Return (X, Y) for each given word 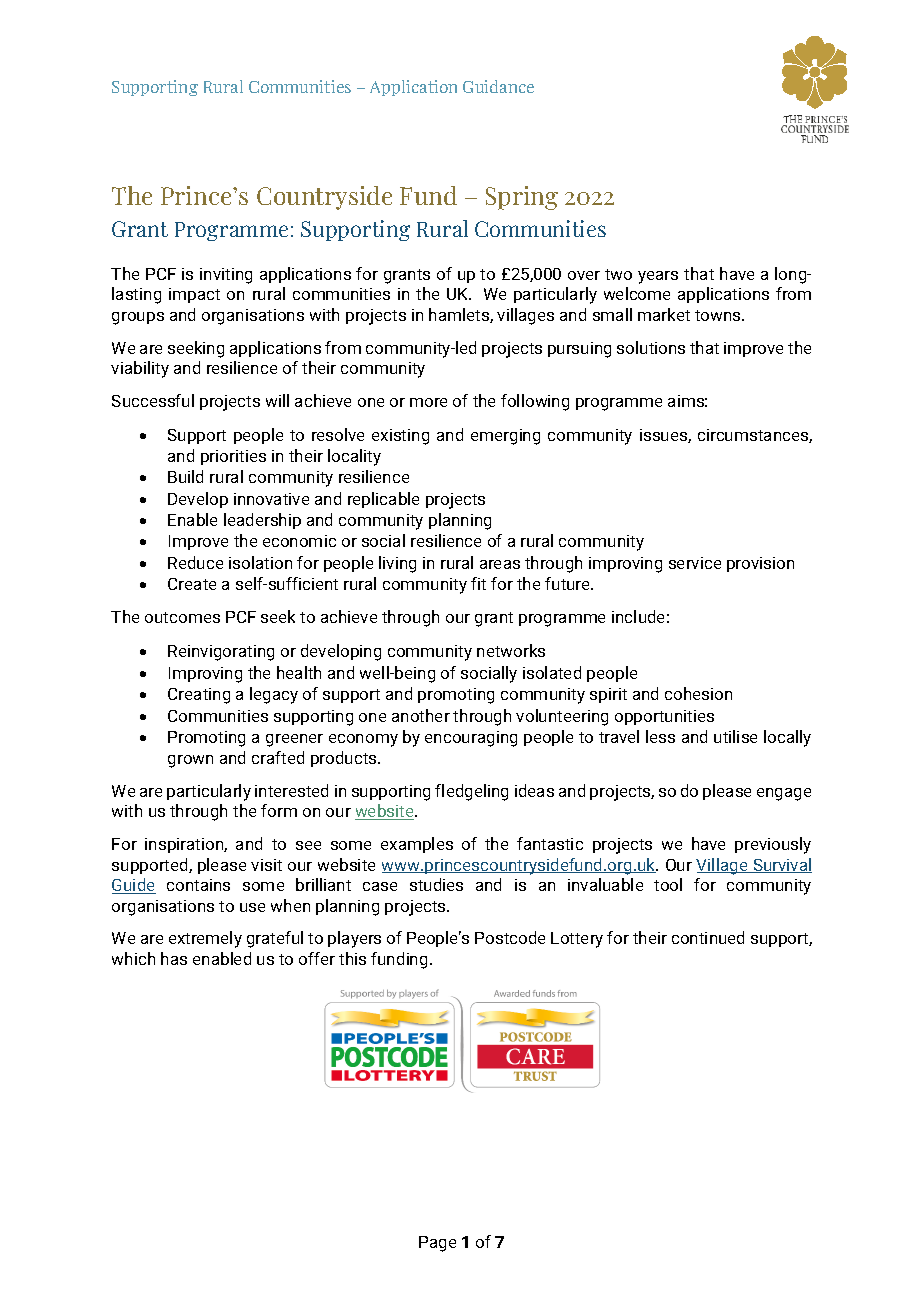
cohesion (698, 693)
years (658, 277)
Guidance (498, 86)
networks (511, 650)
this (352, 958)
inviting (226, 276)
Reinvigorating (221, 653)
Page (437, 1244)
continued (708, 937)
